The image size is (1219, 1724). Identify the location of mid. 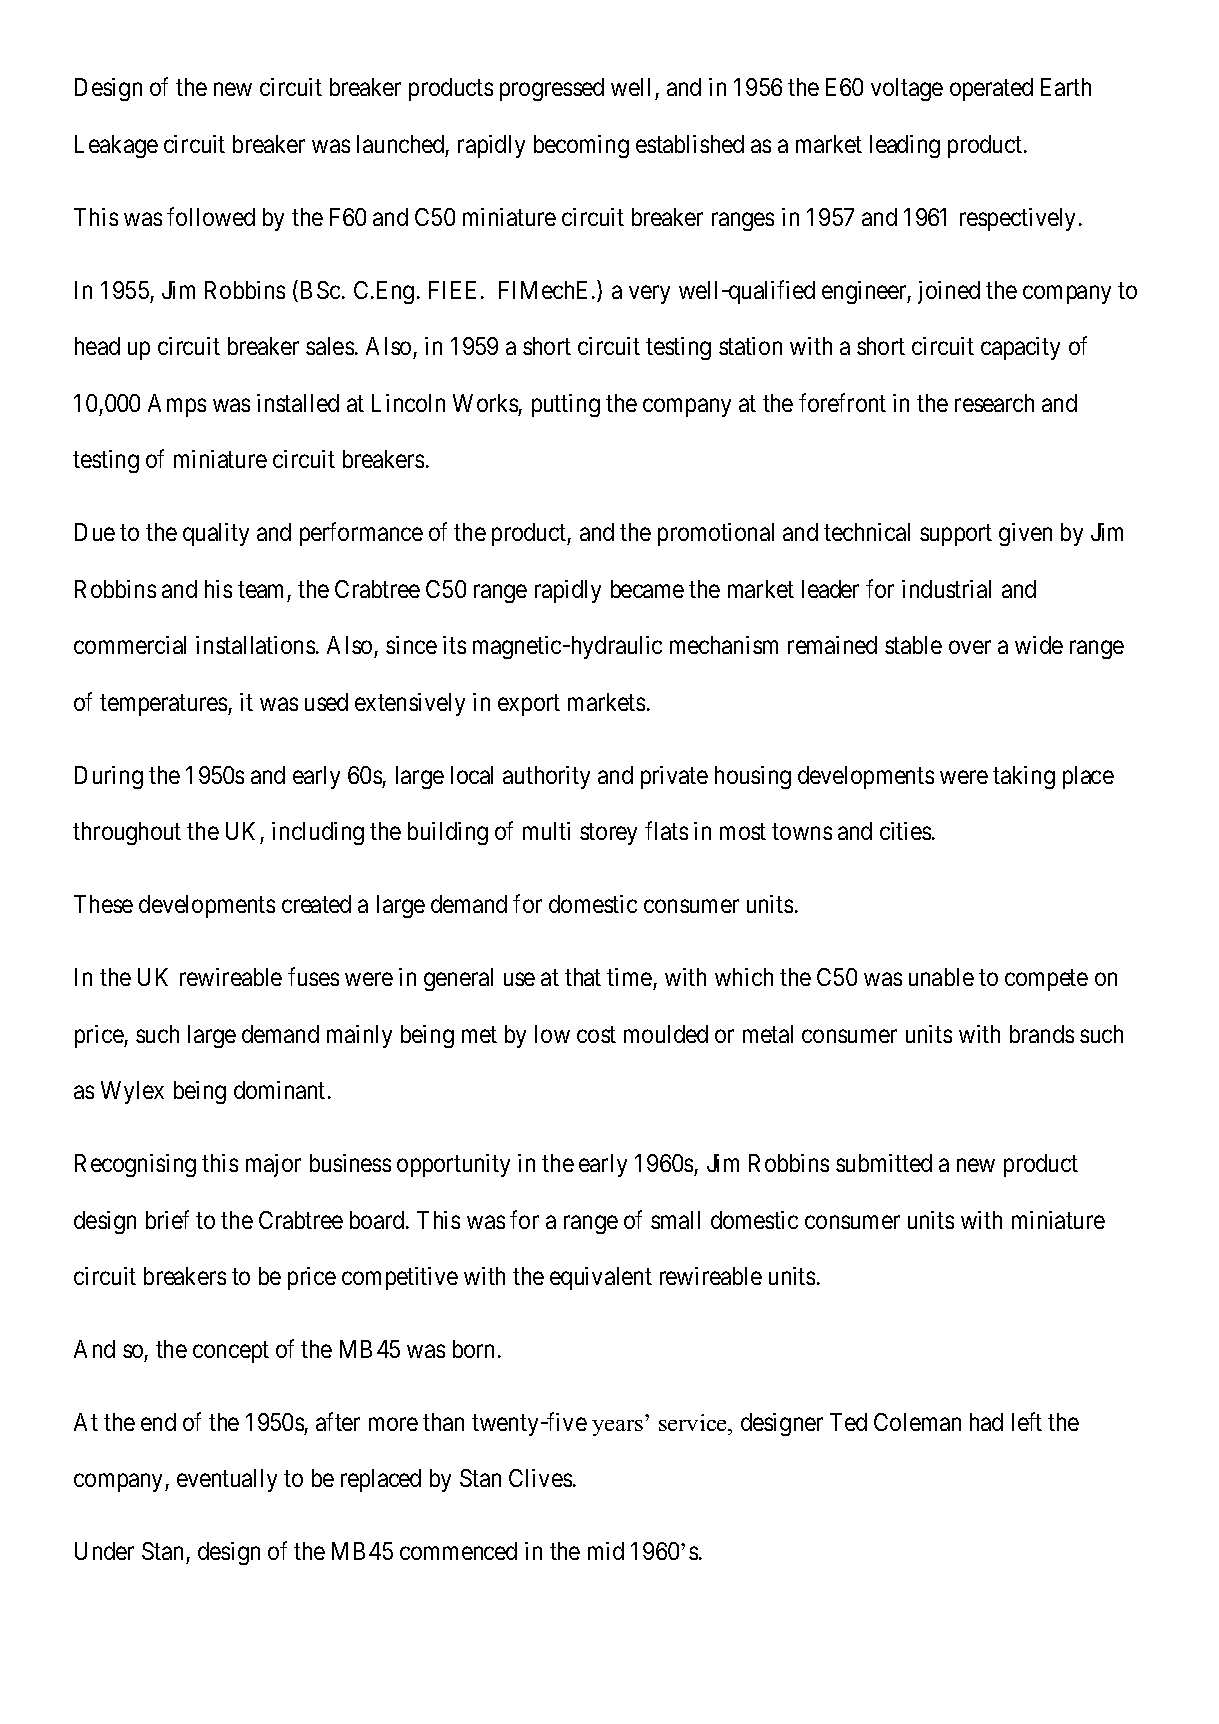
(606, 1551).
